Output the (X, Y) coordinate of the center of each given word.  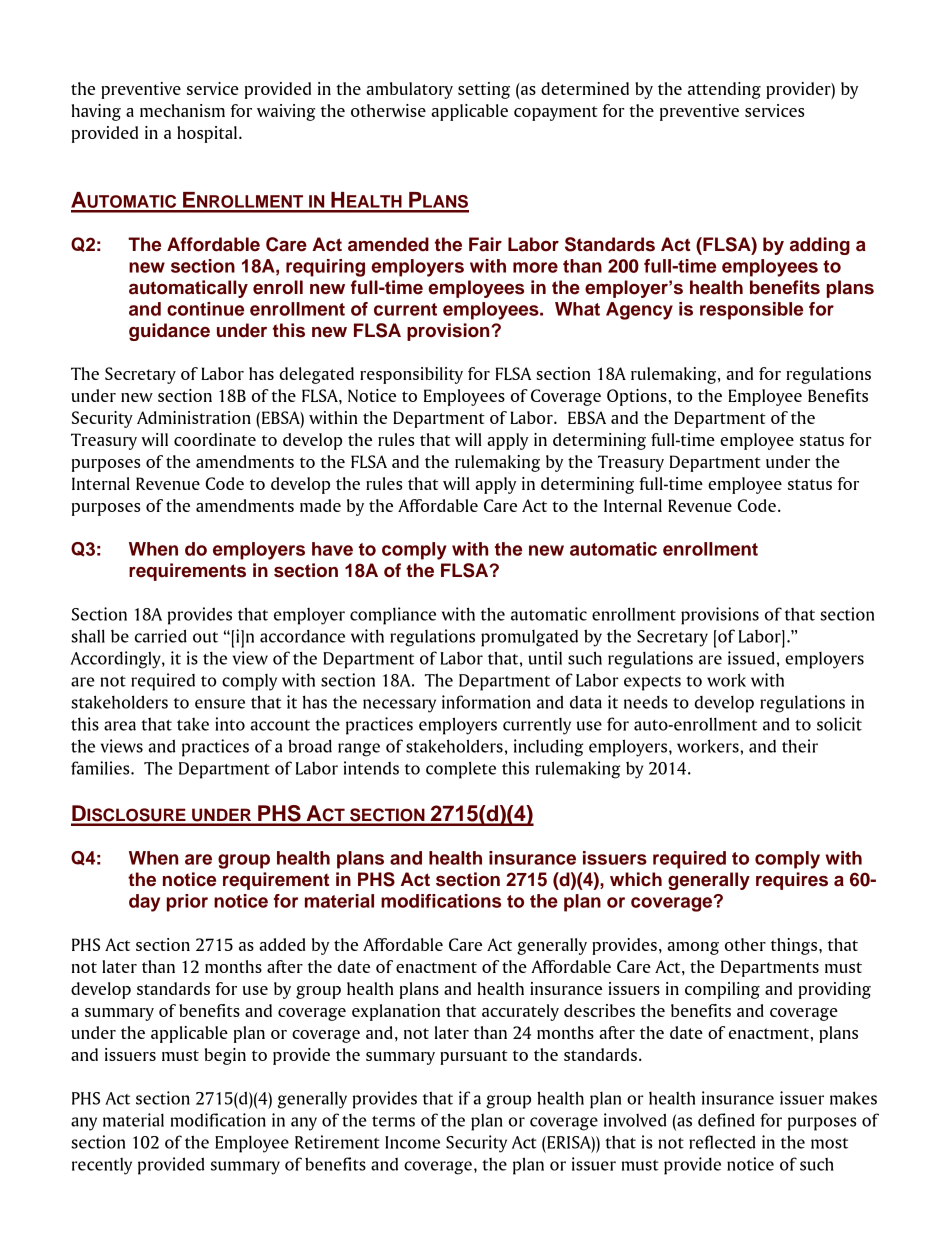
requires (792, 881)
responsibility (411, 375)
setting (484, 90)
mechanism (182, 110)
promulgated (529, 638)
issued (751, 658)
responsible (751, 311)
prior (187, 903)
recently (102, 1166)
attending (724, 90)
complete (461, 770)
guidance (169, 332)
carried (161, 636)
